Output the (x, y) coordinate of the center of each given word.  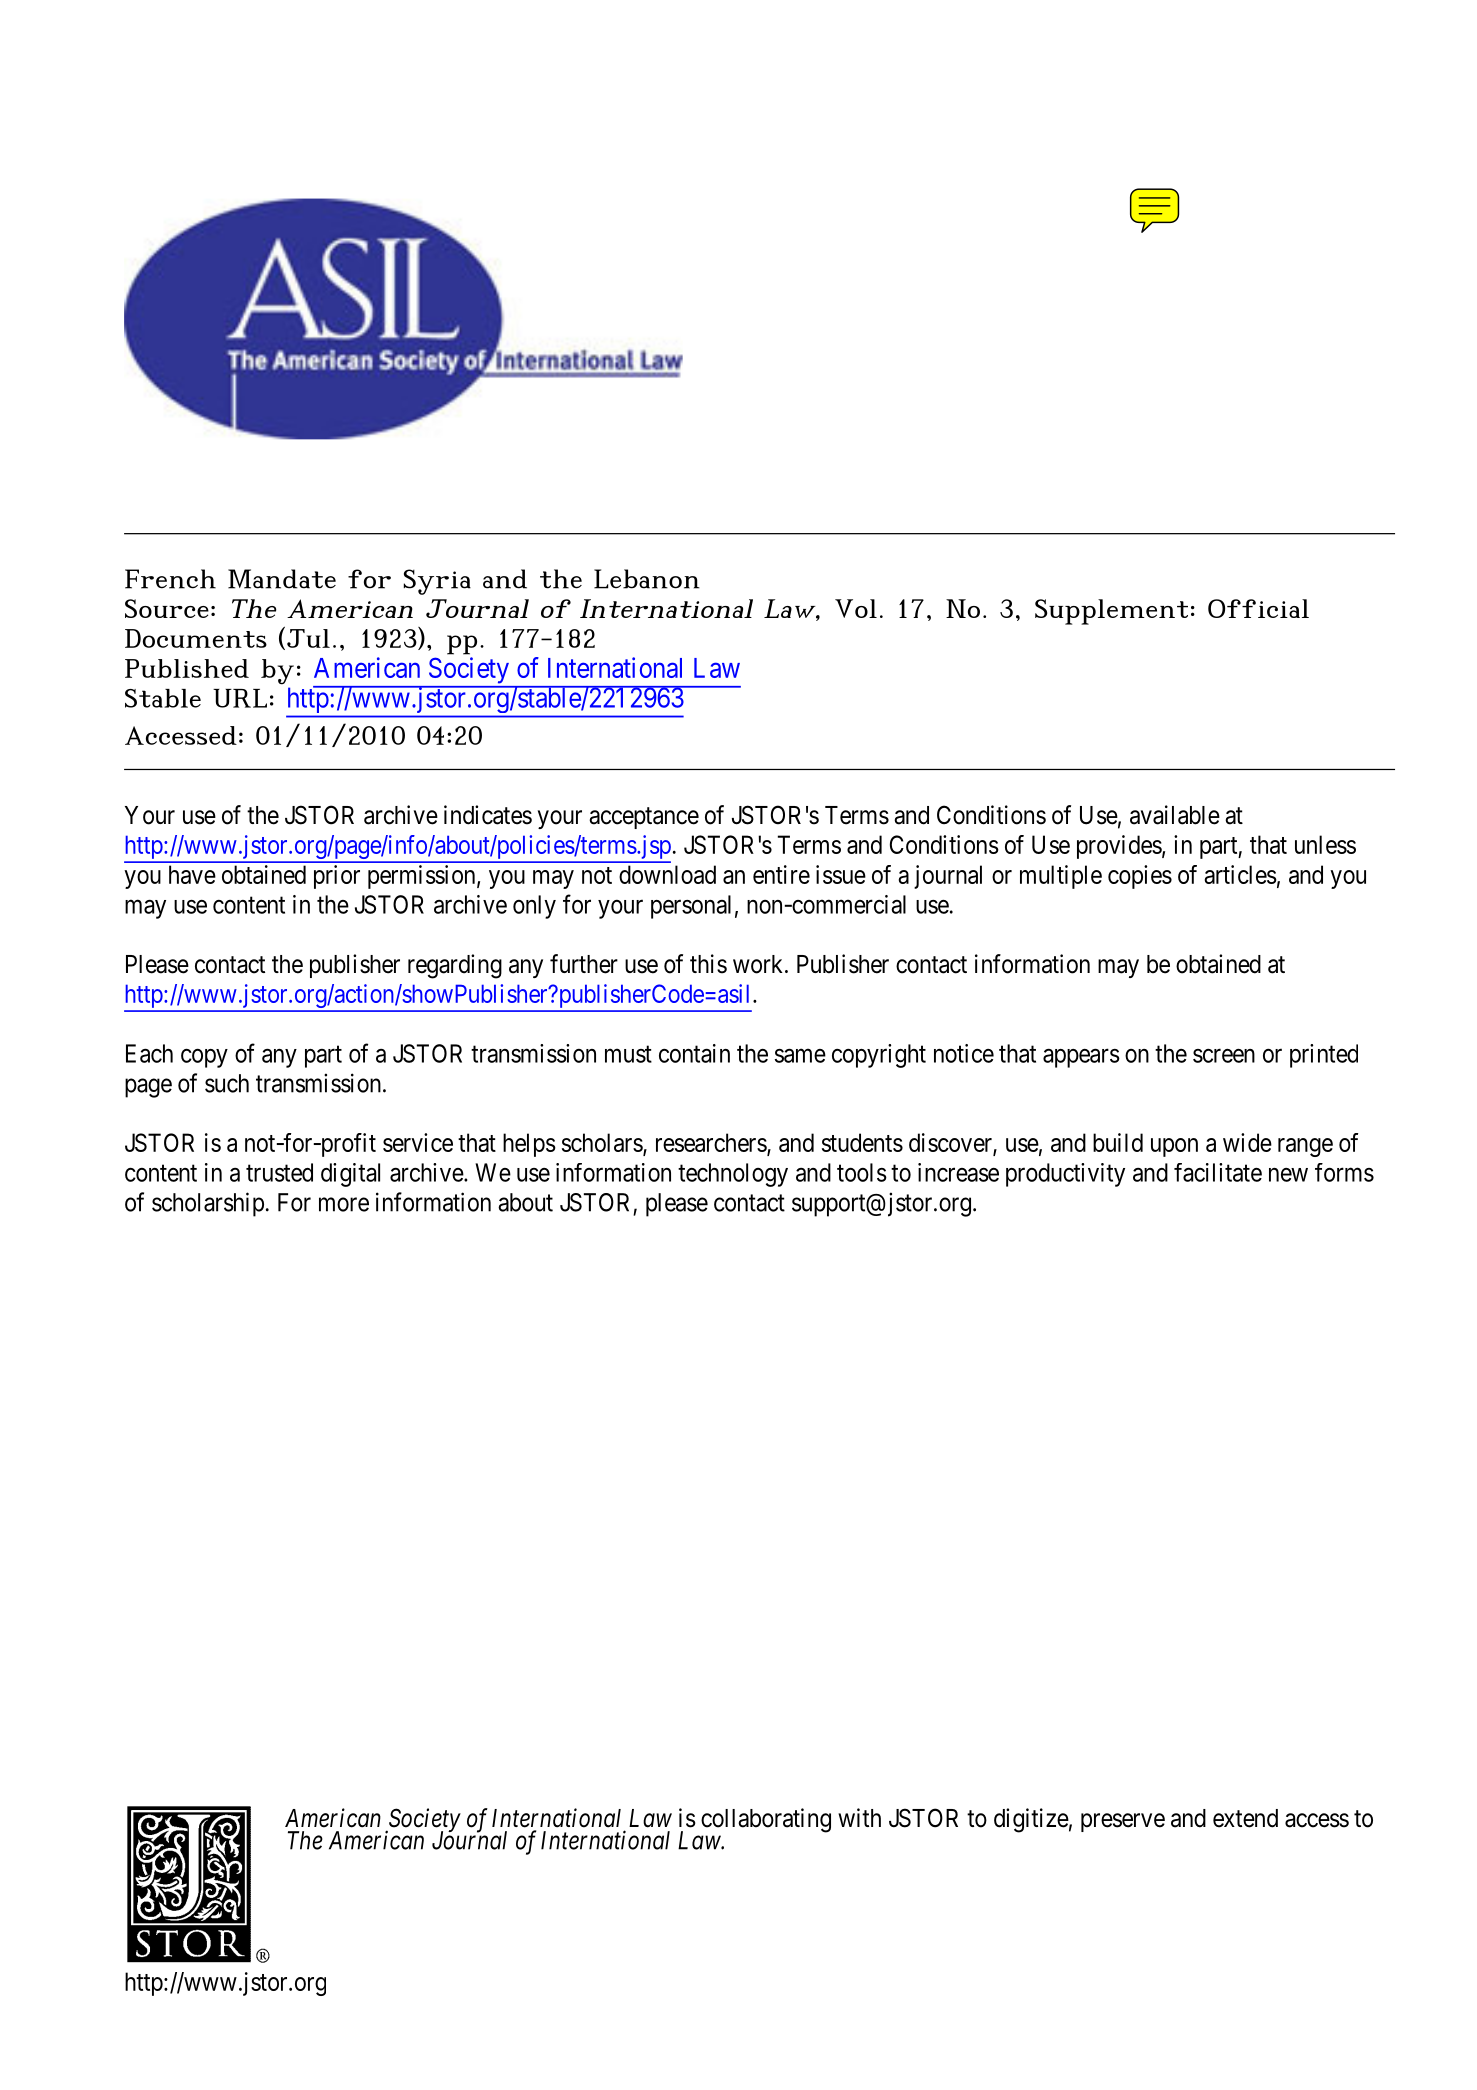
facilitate (1218, 1172)
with (859, 1817)
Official (1258, 608)
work (759, 964)
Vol (856, 608)
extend (1245, 1818)
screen (1224, 1055)
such (227, 1083)
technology (733, 1175)
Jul (308, 638)
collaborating (766, 1820)
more (344, 1204)
